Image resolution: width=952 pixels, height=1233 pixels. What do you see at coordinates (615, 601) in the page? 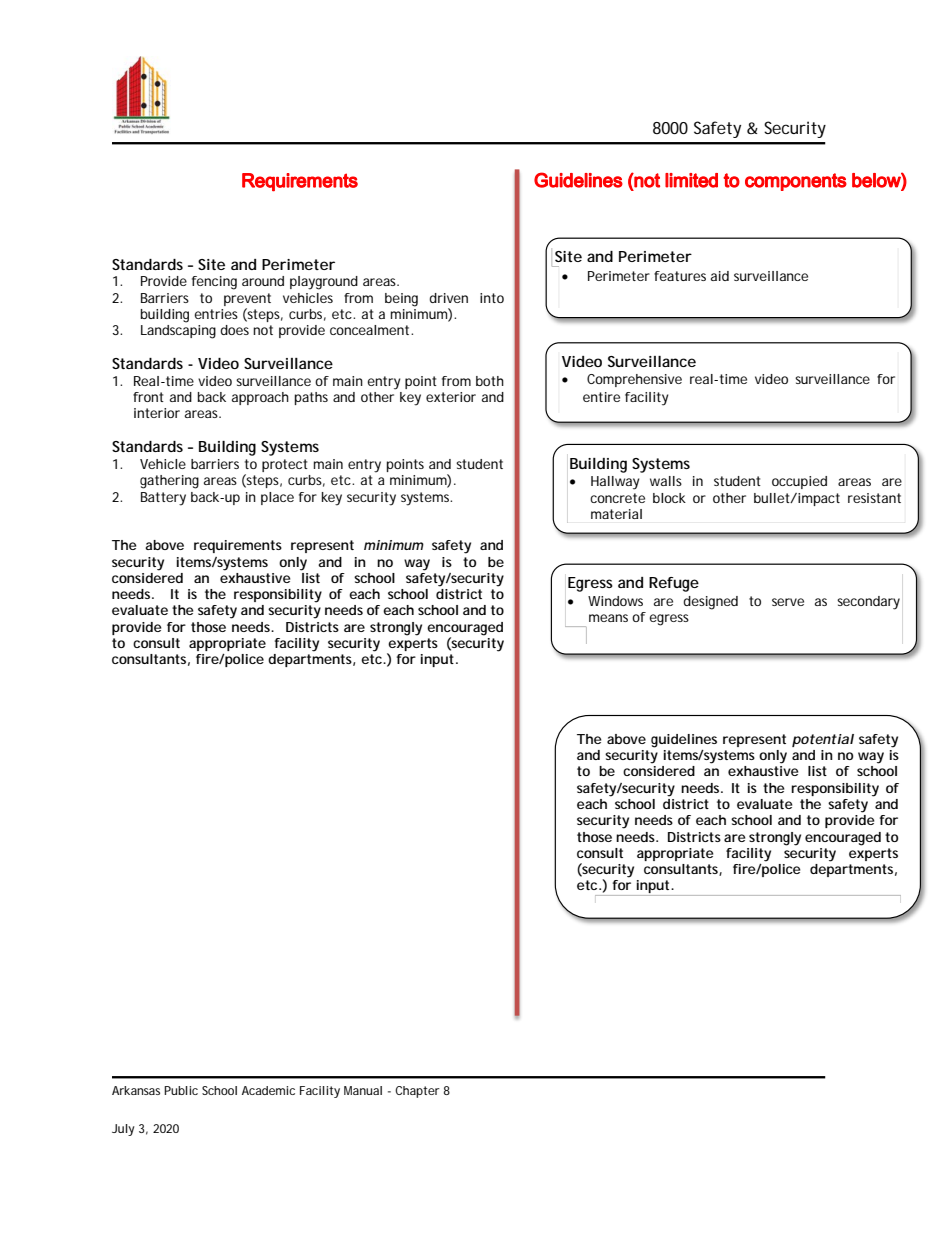
I see `Windows` at bounding box center [615, 601].
